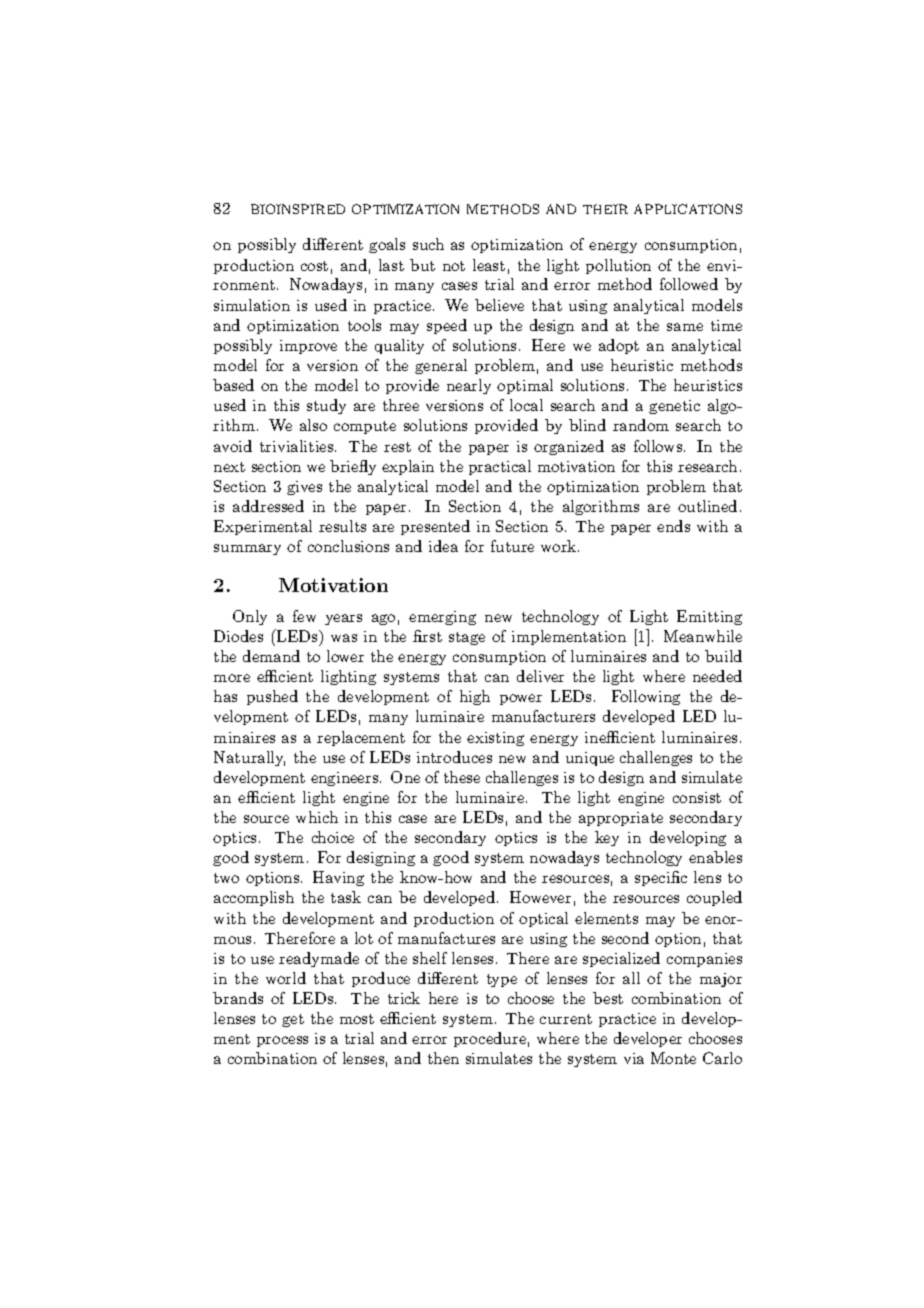 This document has height=1308, width=924. Describe the element at coordinates (443, 1058) in the document. I see `then` at that location.
